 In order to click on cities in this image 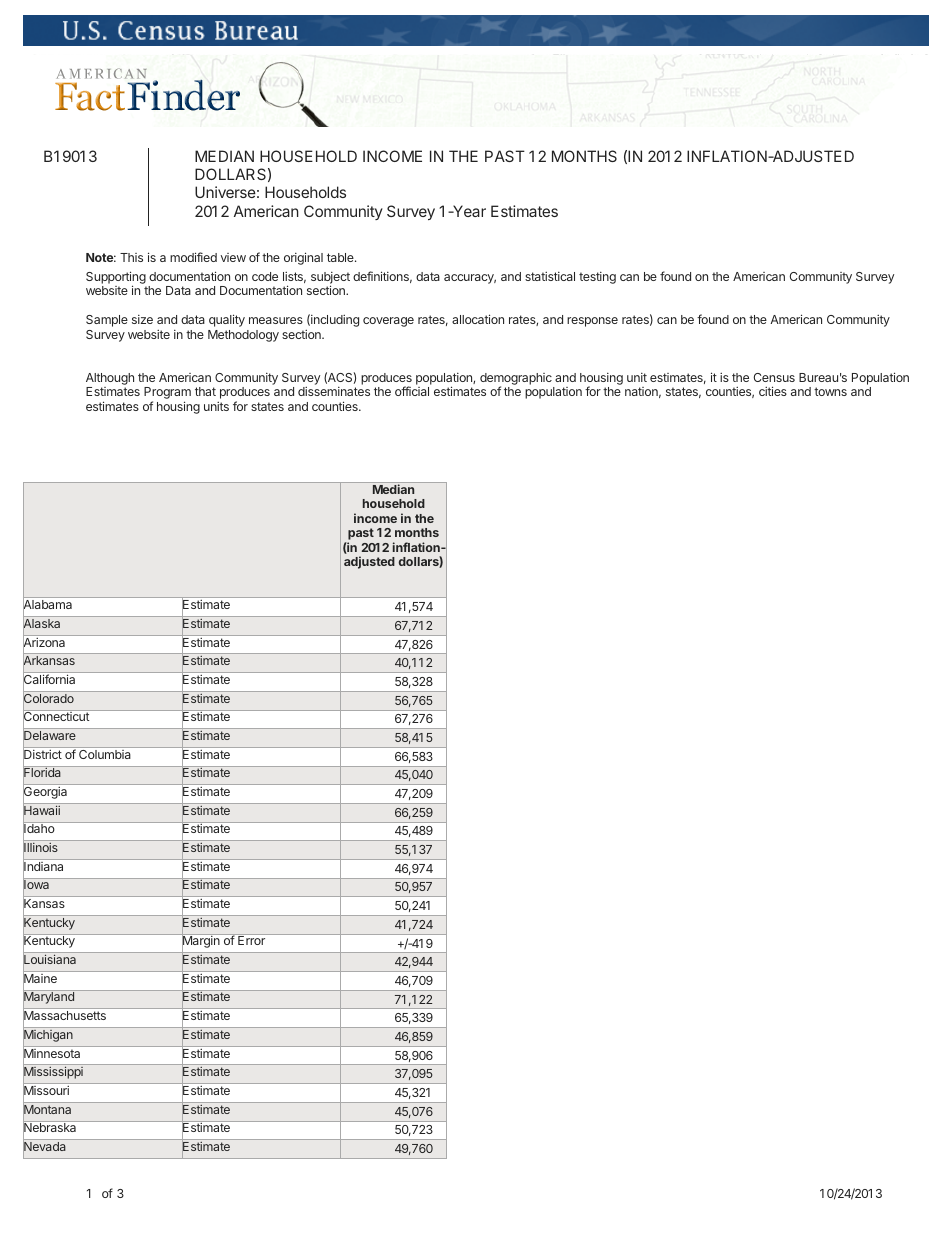, I will do `click(773, 391)`.
